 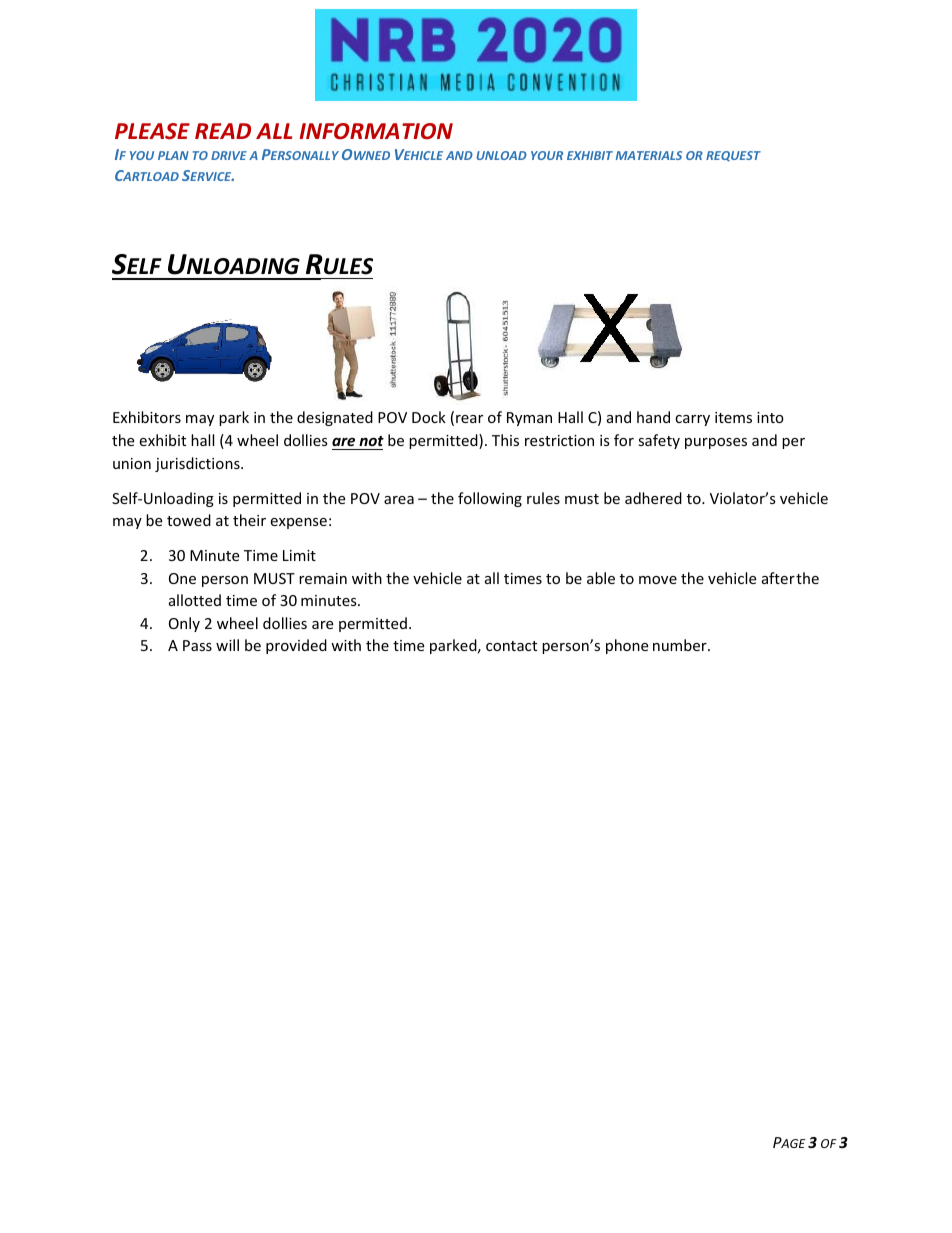 What do you see at coordinates (692, 420) in the screenshot?
I see `carry` at bounding box center [692, 420].
